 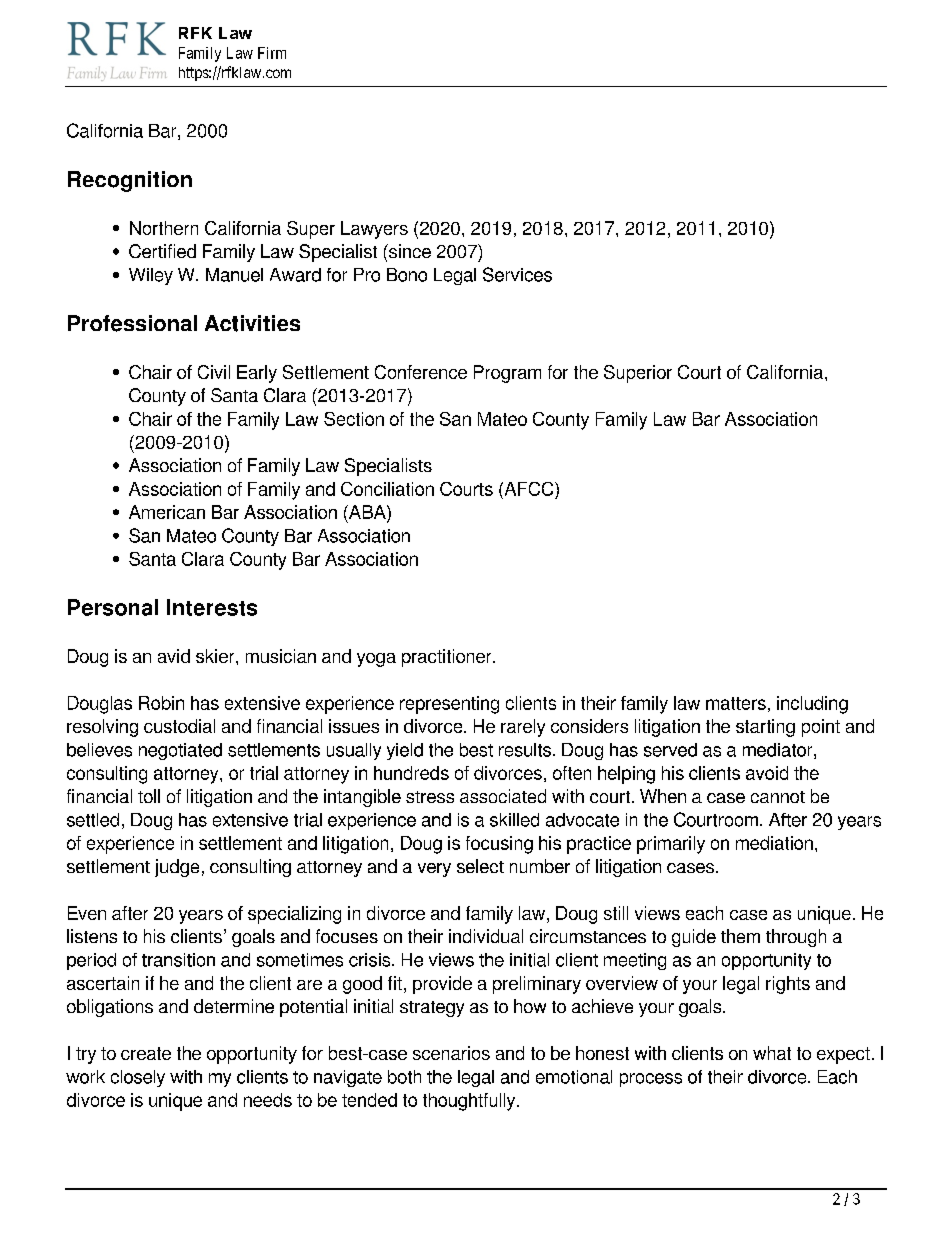 What do you see at coordinates (374, 230) in the document?
I see `Lawyers` at bounding box center [374, 230].
